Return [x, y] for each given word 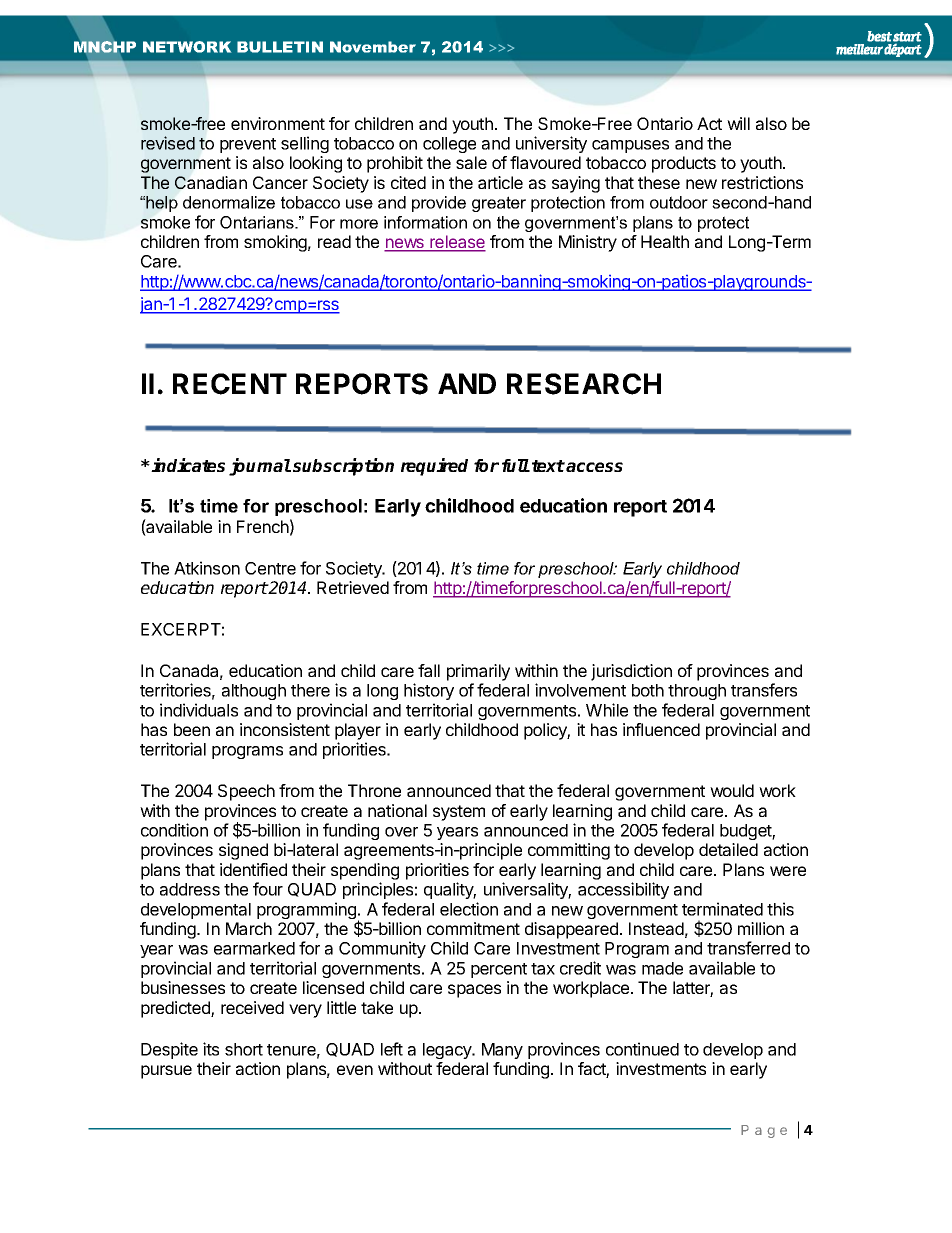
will [738, 123]
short [244, 1049]
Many [502, 1051]
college [449, 145]
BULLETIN [280, 47]
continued [642, 1049]
